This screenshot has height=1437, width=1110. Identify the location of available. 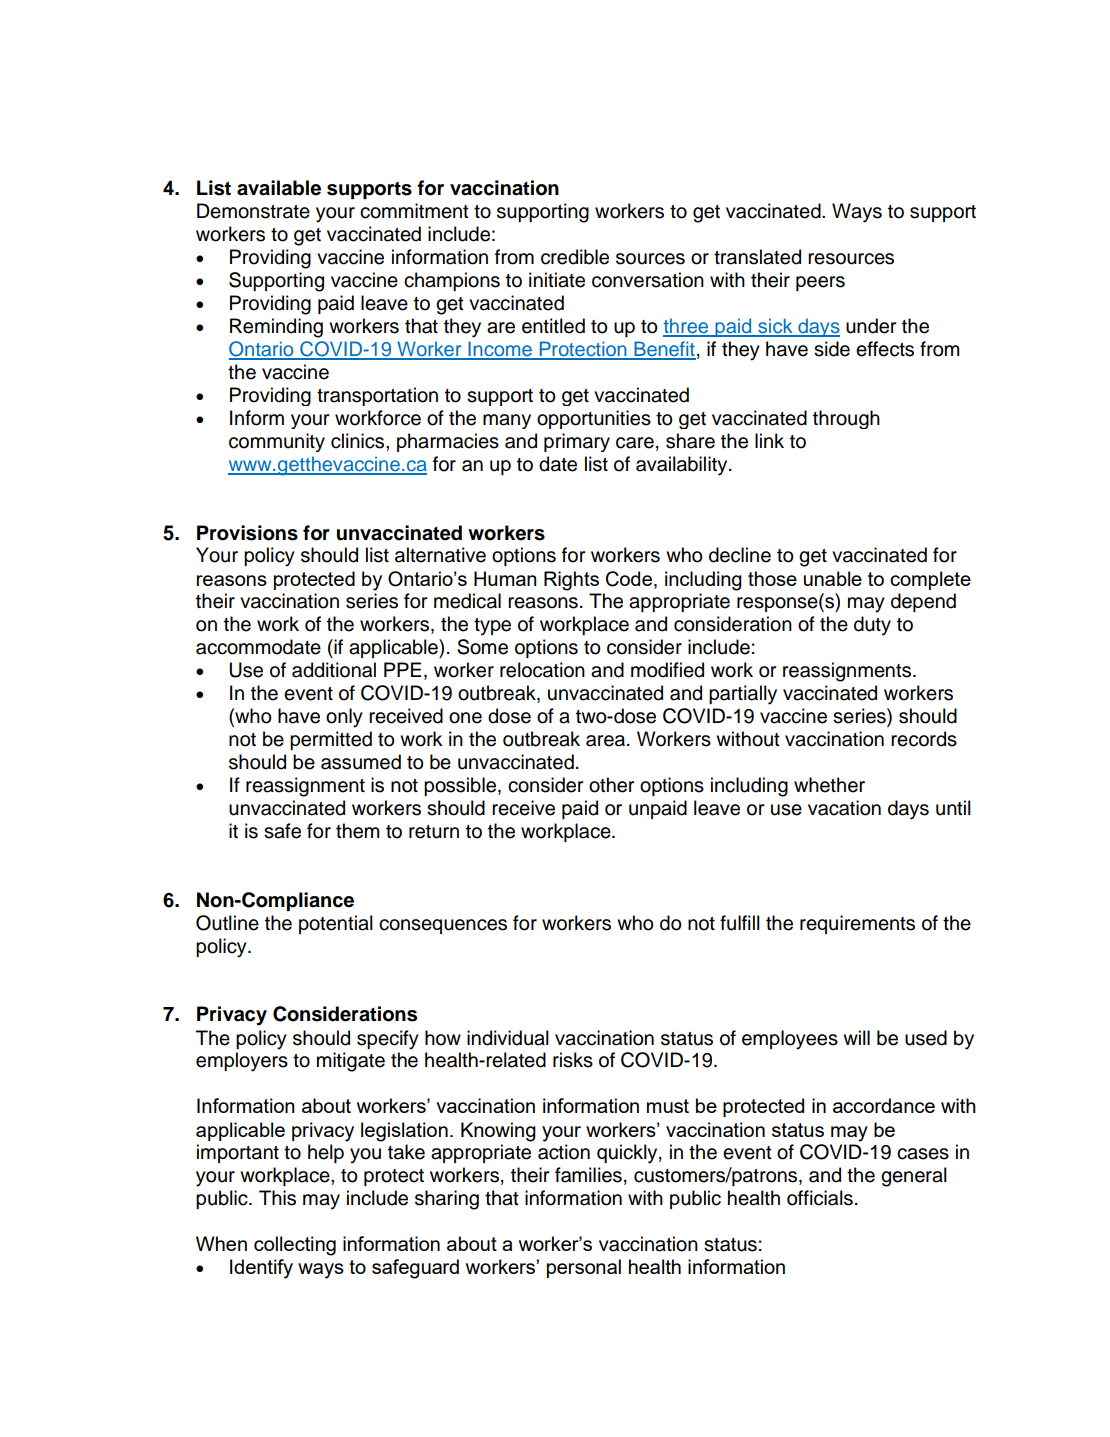
(279, 188).
